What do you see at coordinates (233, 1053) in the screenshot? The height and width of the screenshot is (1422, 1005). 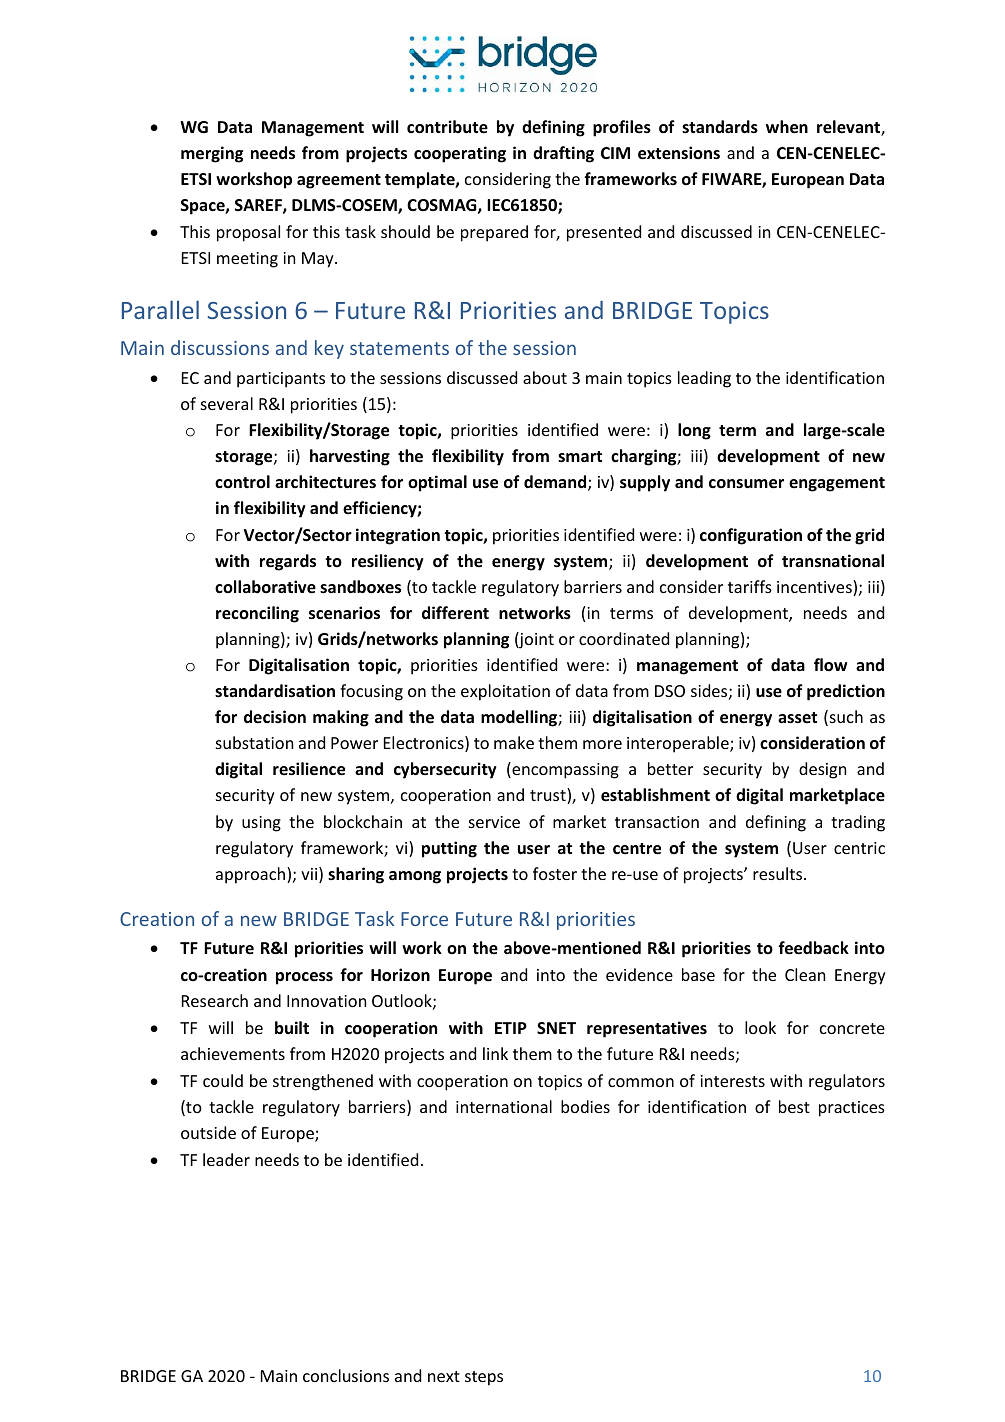 I see `achievements` at bounding box center [233, 1053].
